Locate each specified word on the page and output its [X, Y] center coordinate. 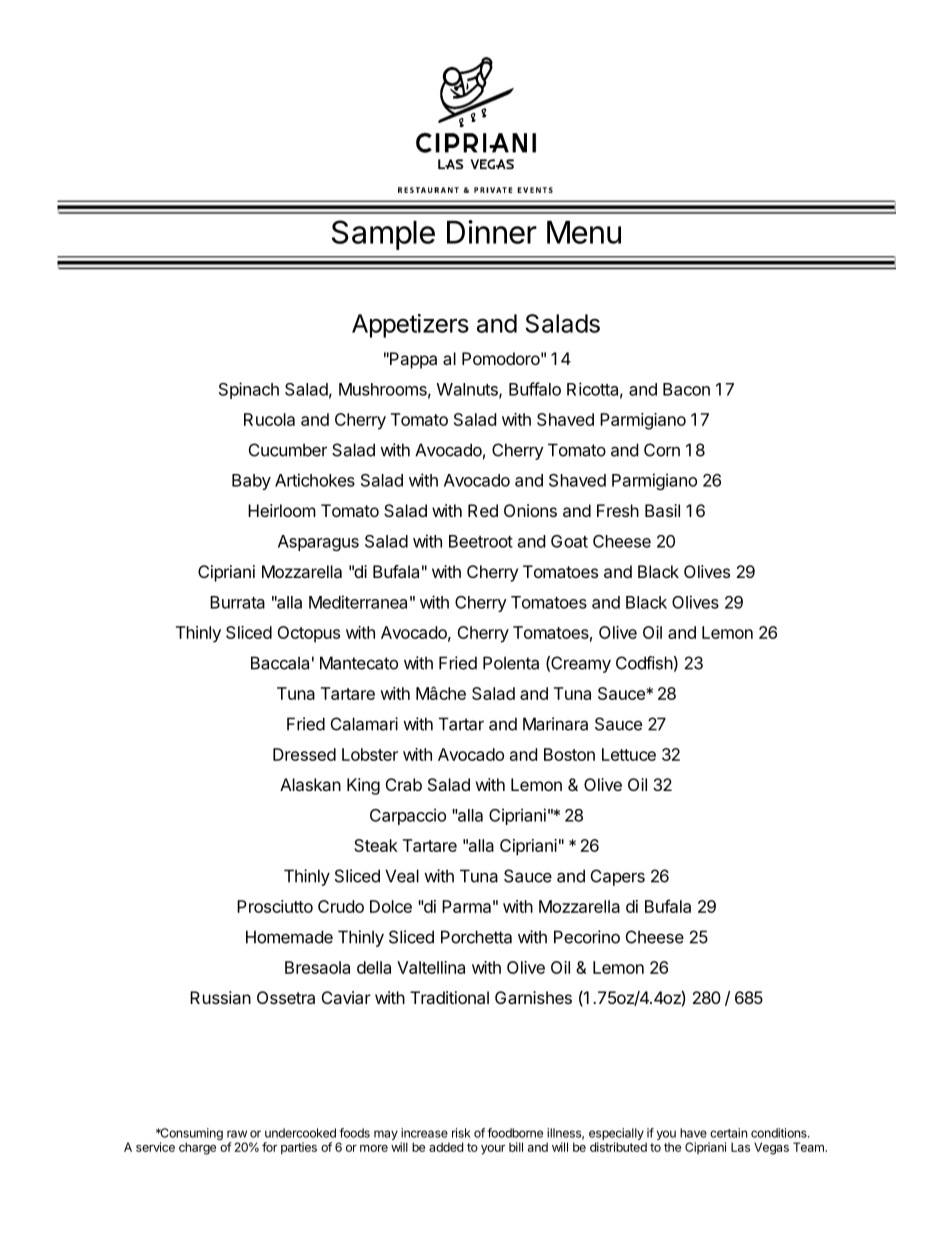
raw [237, 1134]
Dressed [304, 754]
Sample [383, 235]
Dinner [492, 232]
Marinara [555, 724]
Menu [584, 232]
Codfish [644, 663]
